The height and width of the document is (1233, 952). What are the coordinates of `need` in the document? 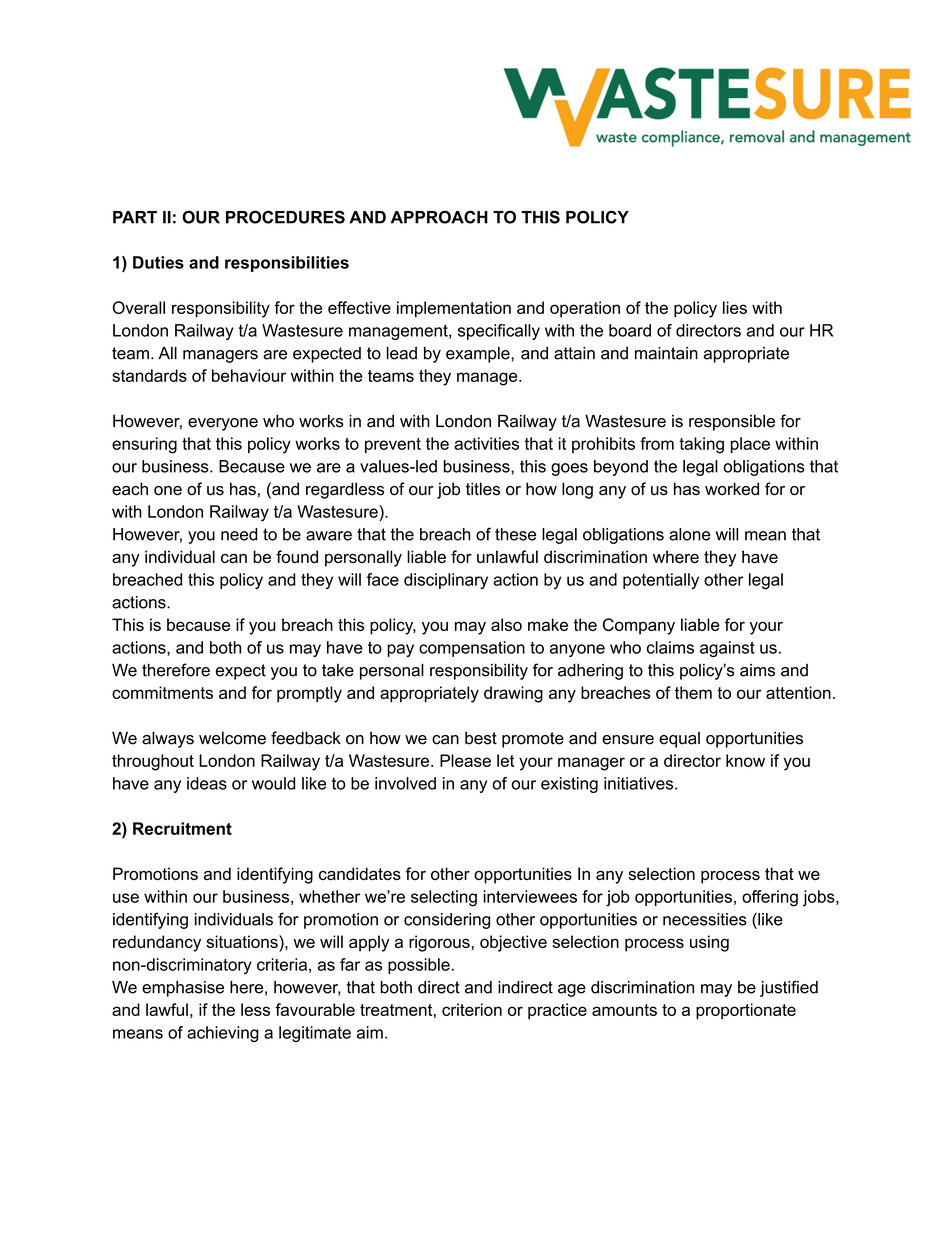 It's located at (239, 534).
